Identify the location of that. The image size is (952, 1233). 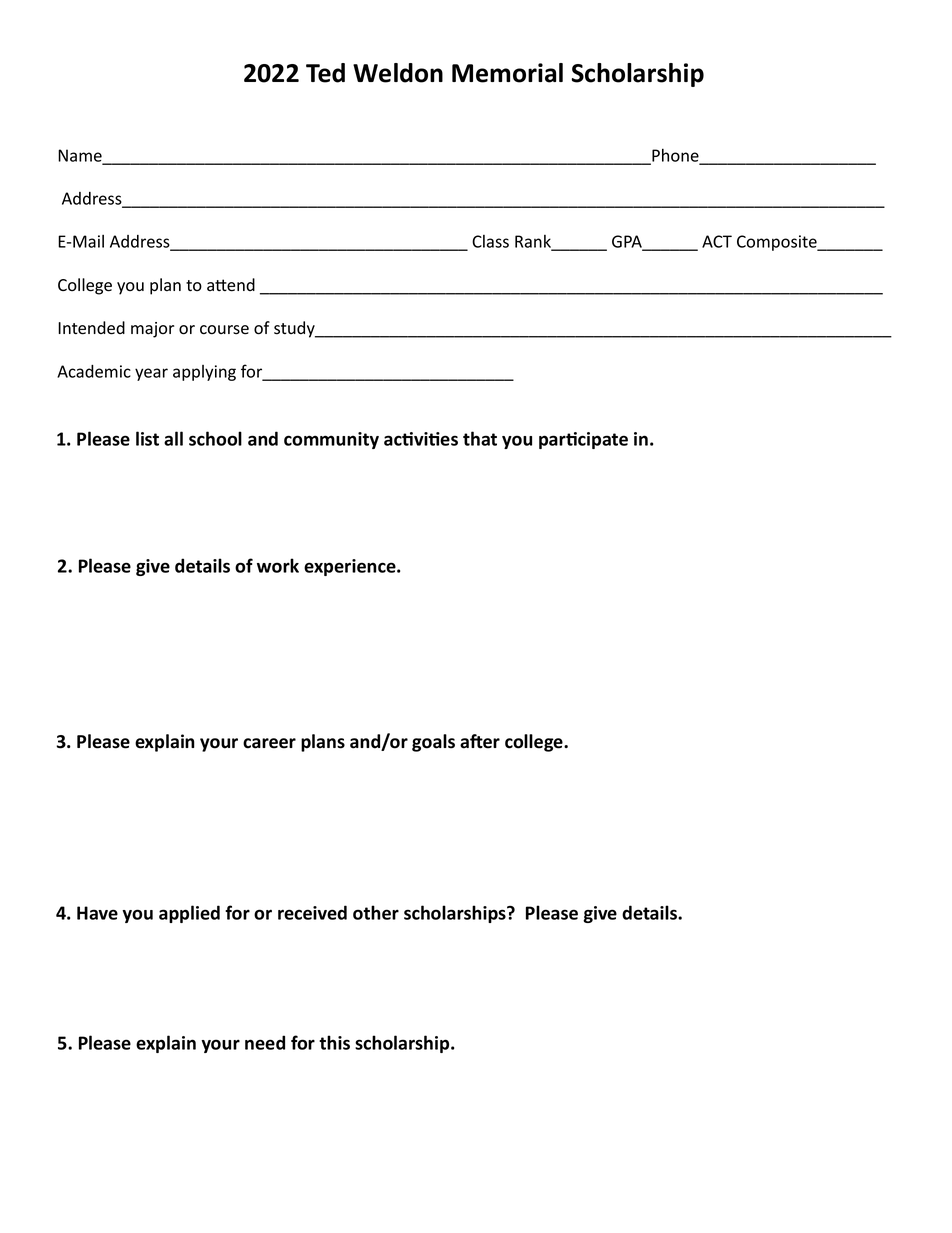
(480, 438).
